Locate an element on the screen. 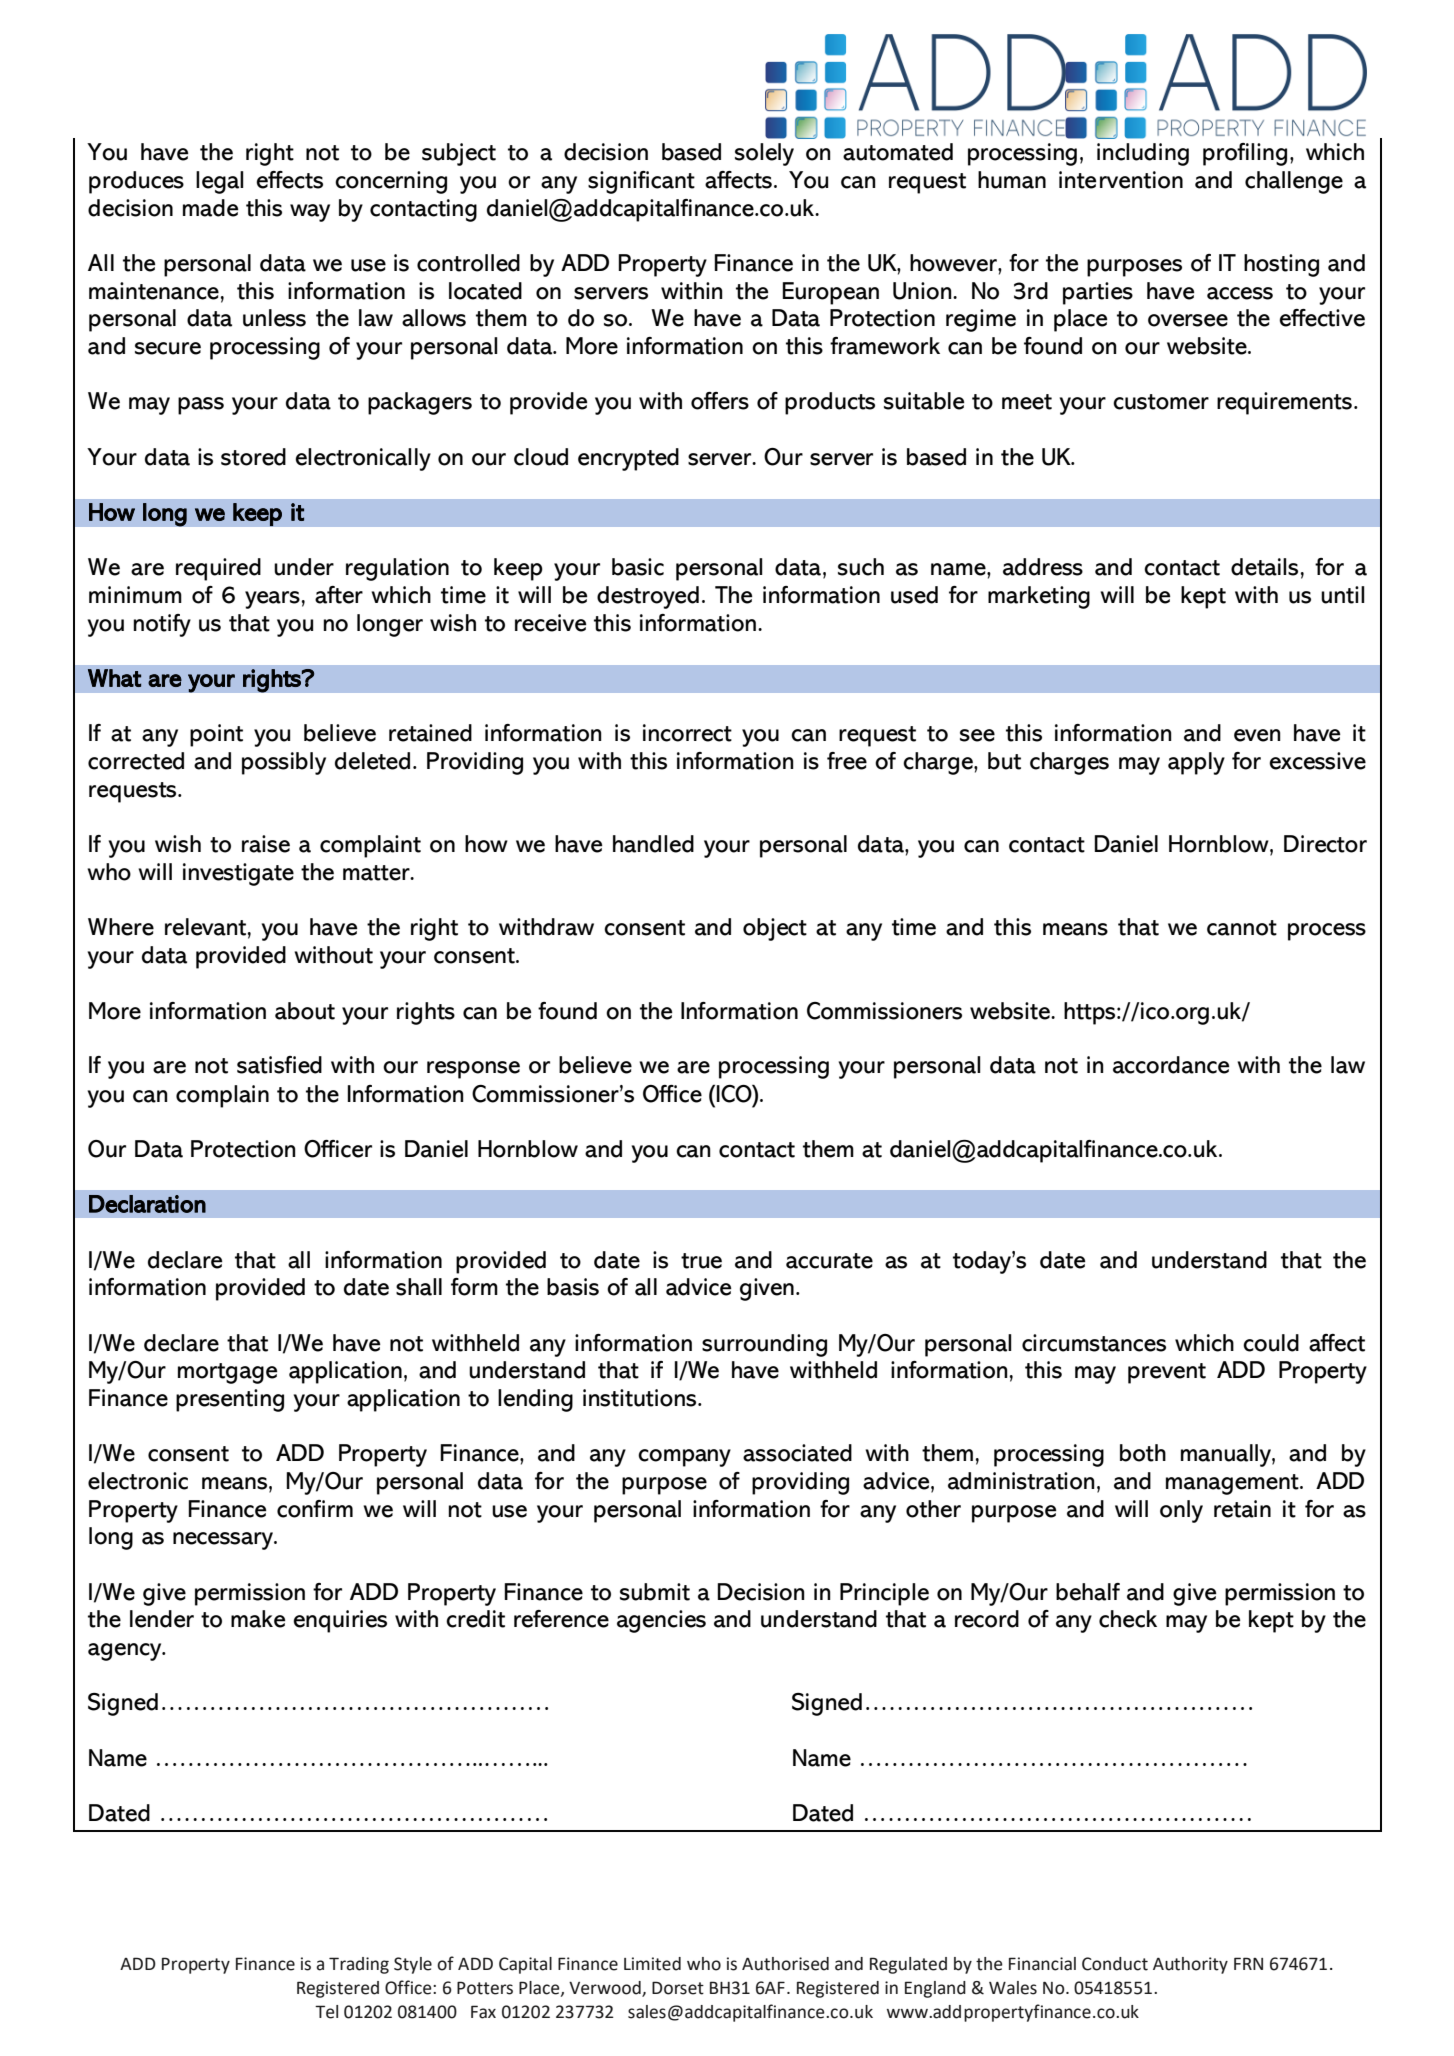 Image resolution: width=1454 pixels, height=2056 pixels. intervention is located at coordinates (1121, 180).
